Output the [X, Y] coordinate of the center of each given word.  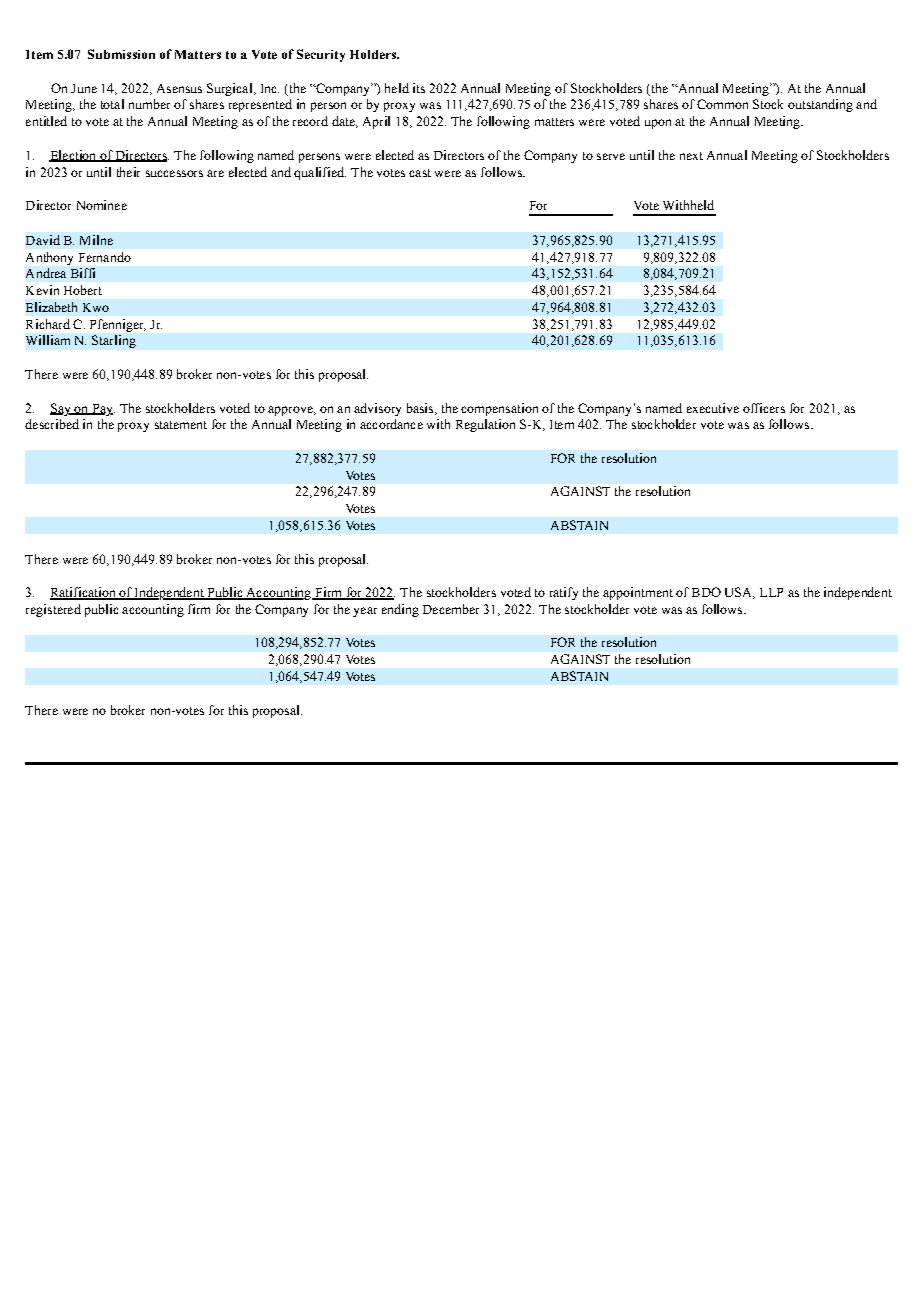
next [691, 156]
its [419, 88]
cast [420, 173]
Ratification [84, 593]
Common [722, 104]
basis [421, 409]
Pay [102, 410]
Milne [96, 240]
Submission [121, 54]
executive [713, 408]
